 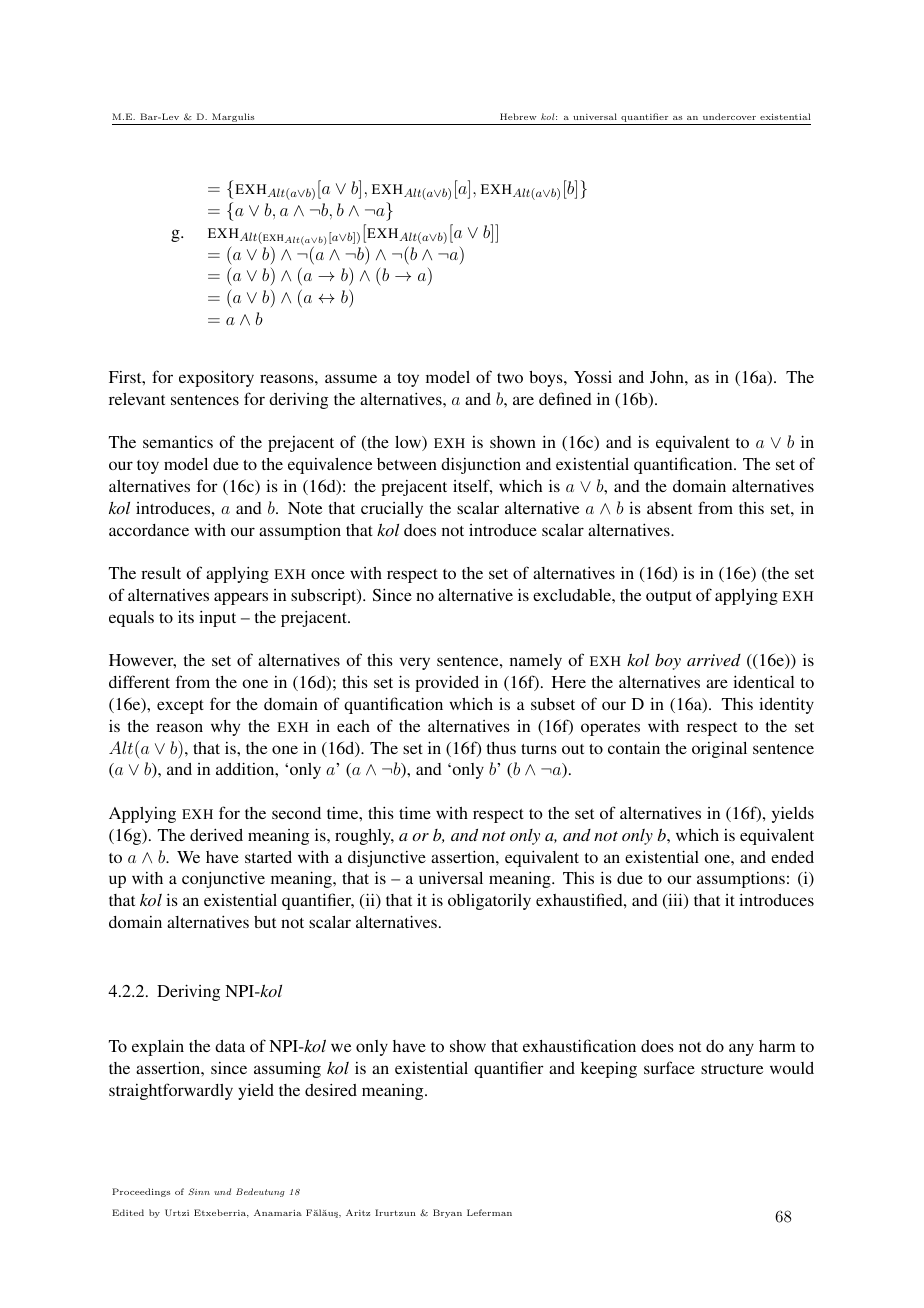 What do you see at coordinates (729, 116) in the screenshot?
I see `undercover` at bounding box center [729, 116].
